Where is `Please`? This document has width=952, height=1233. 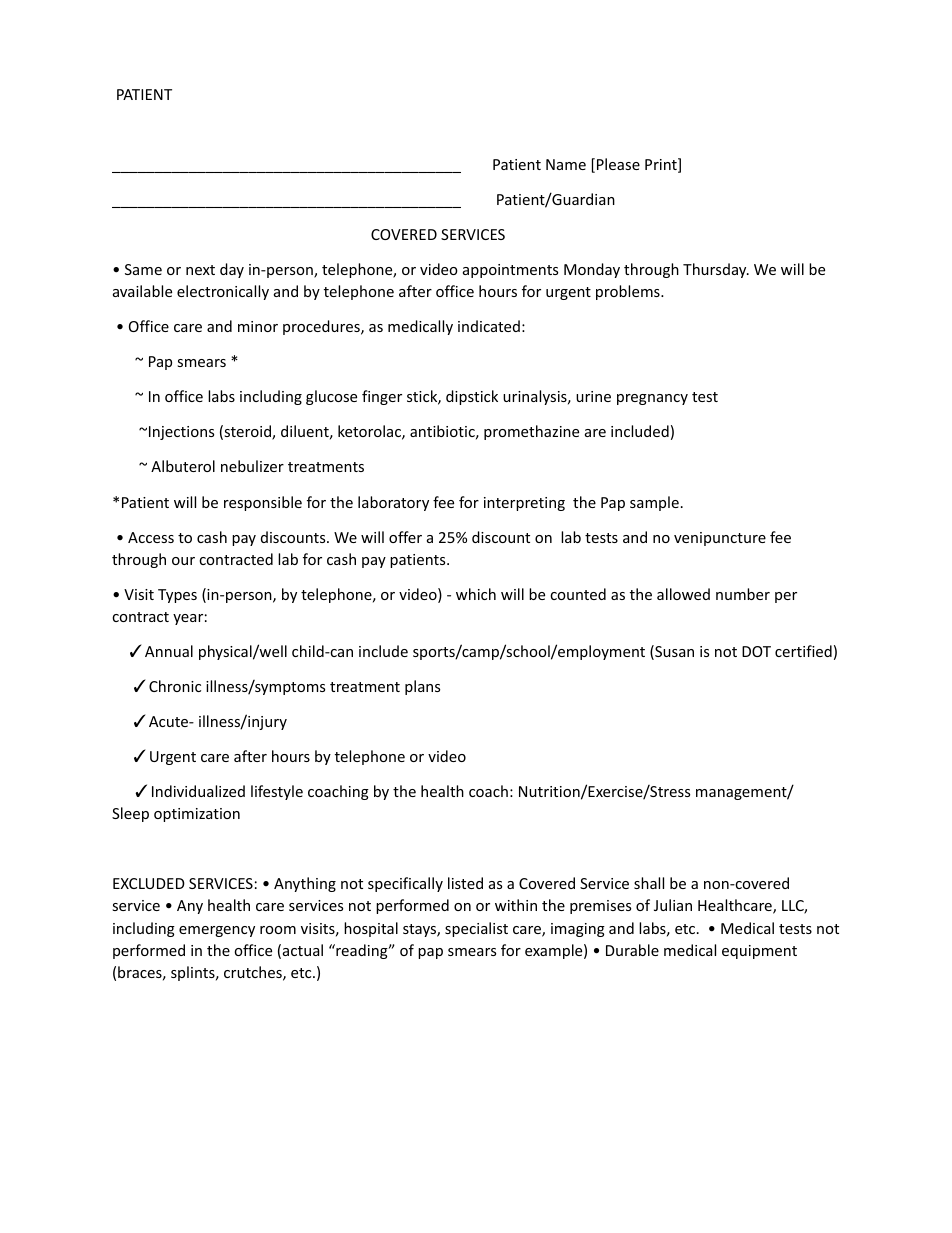
Please is located at coordinates (618, 164).
